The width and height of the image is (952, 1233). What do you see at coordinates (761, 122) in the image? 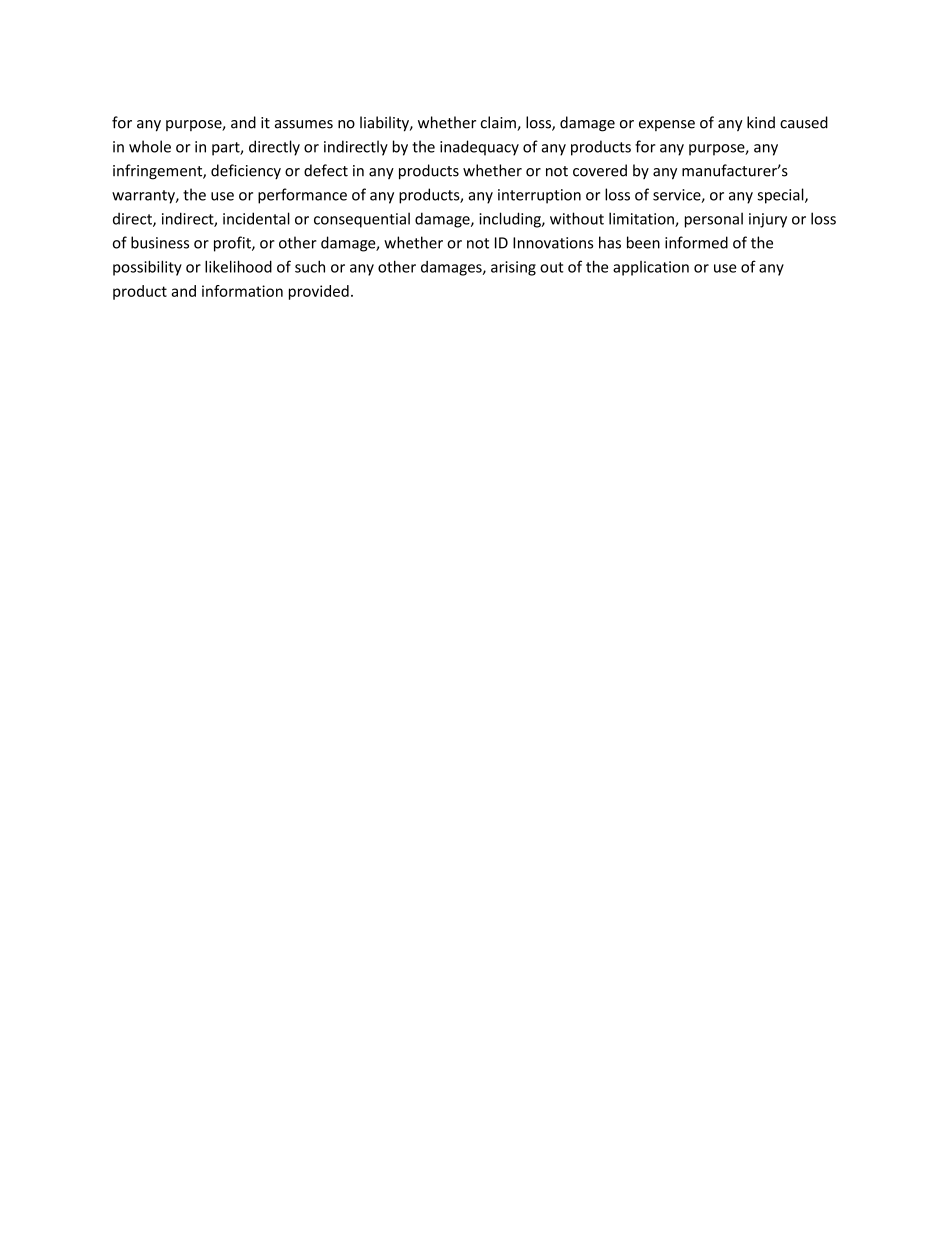
I see `kind` at bounding box center [761, 122].
